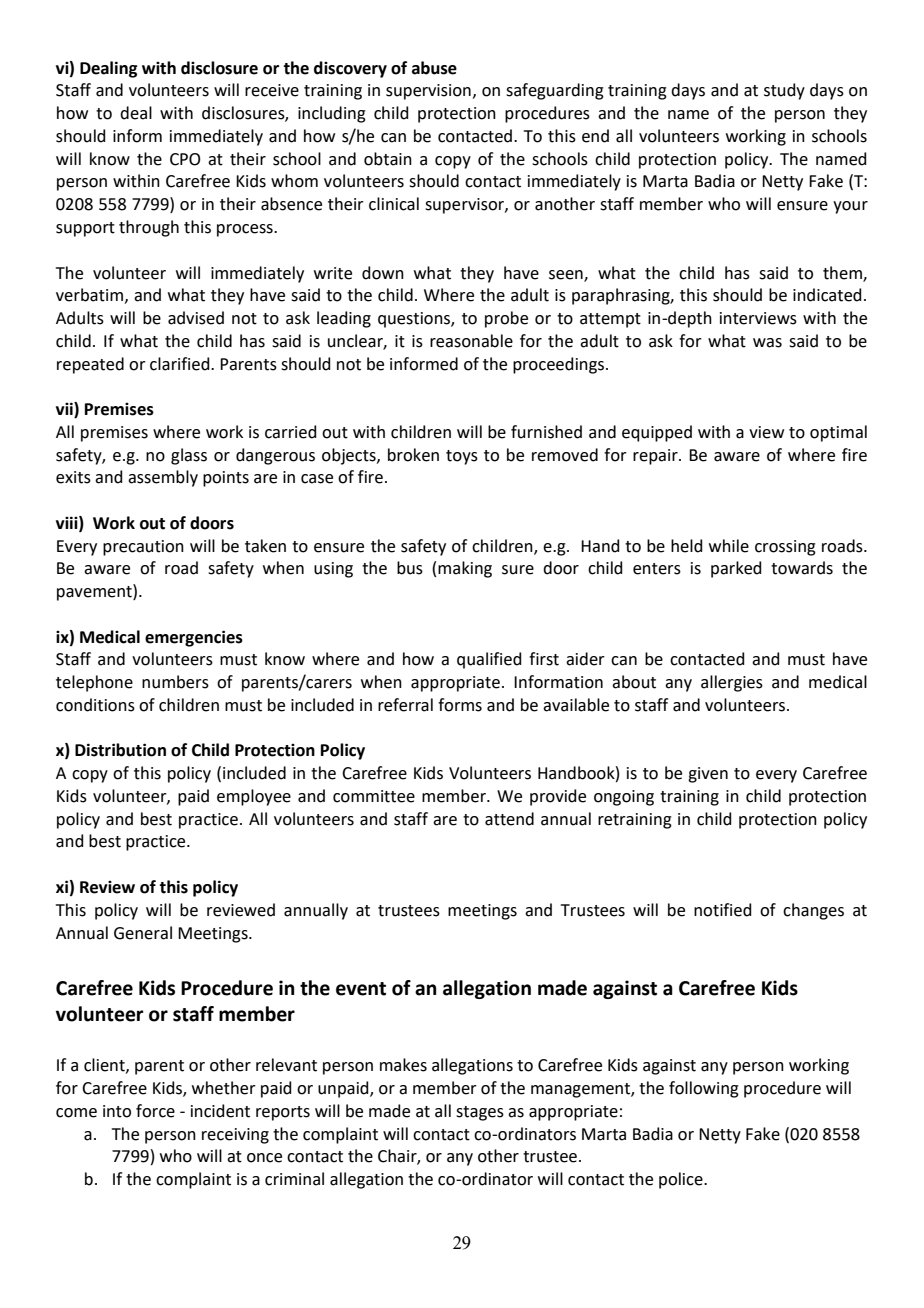  Describe the element at coordinates (480, 1113) in the image. I see `stages` at that location.
